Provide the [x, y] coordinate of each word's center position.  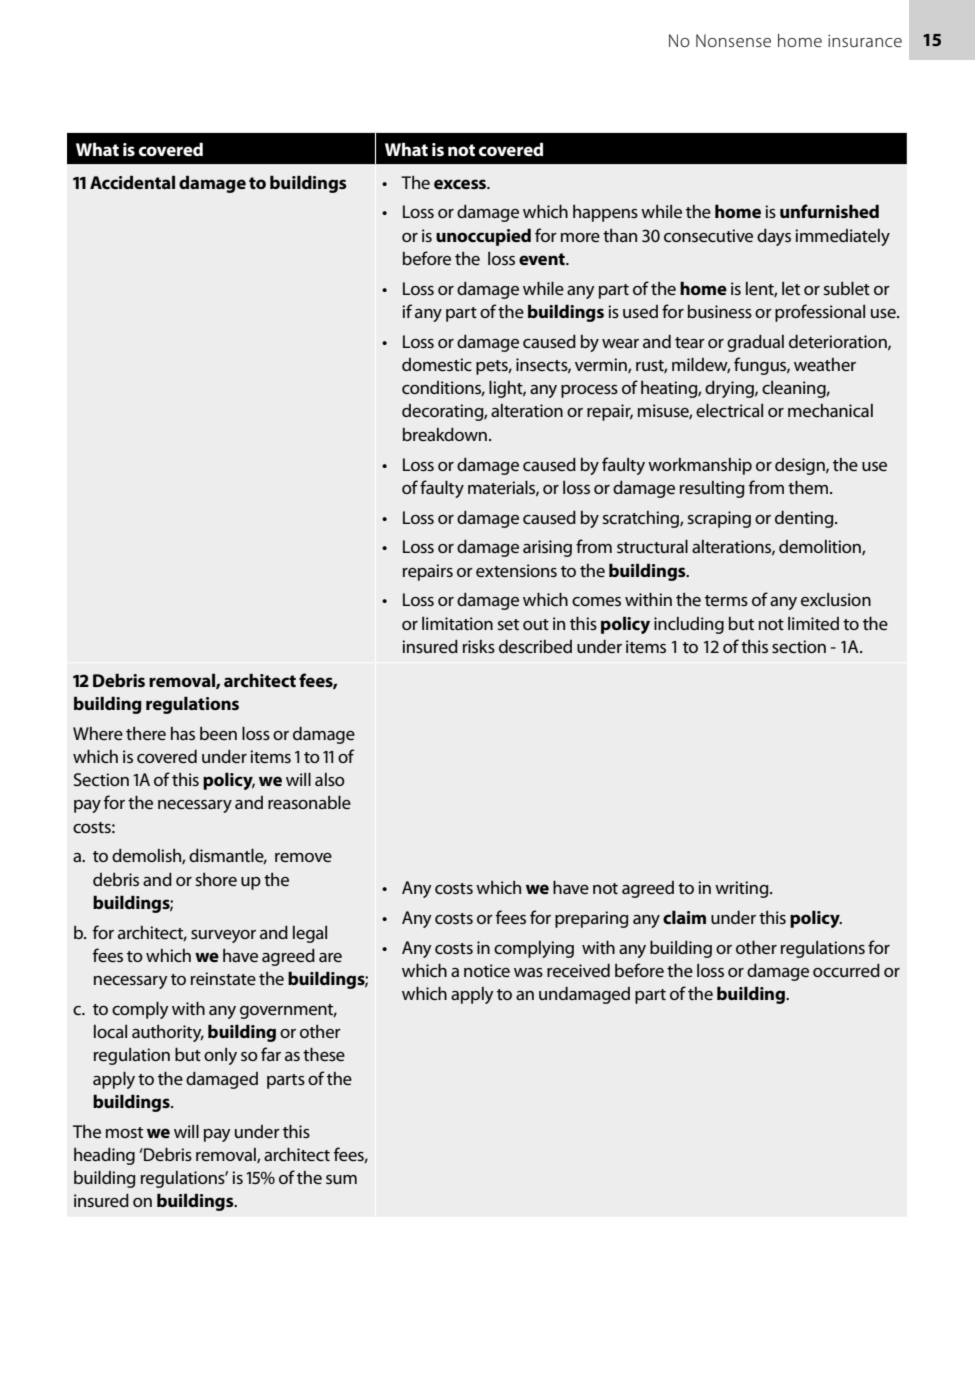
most [124, 1132]
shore [216, 880]
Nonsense [733, 40]
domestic [437, 365]
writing [743, 889]
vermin [602, 365]
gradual [755, 343]
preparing [592, 919]
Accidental [132, 182]
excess [461, 184]
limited [813, 624]
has [183, 733]
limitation [457, 623]
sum [341, 1179]
